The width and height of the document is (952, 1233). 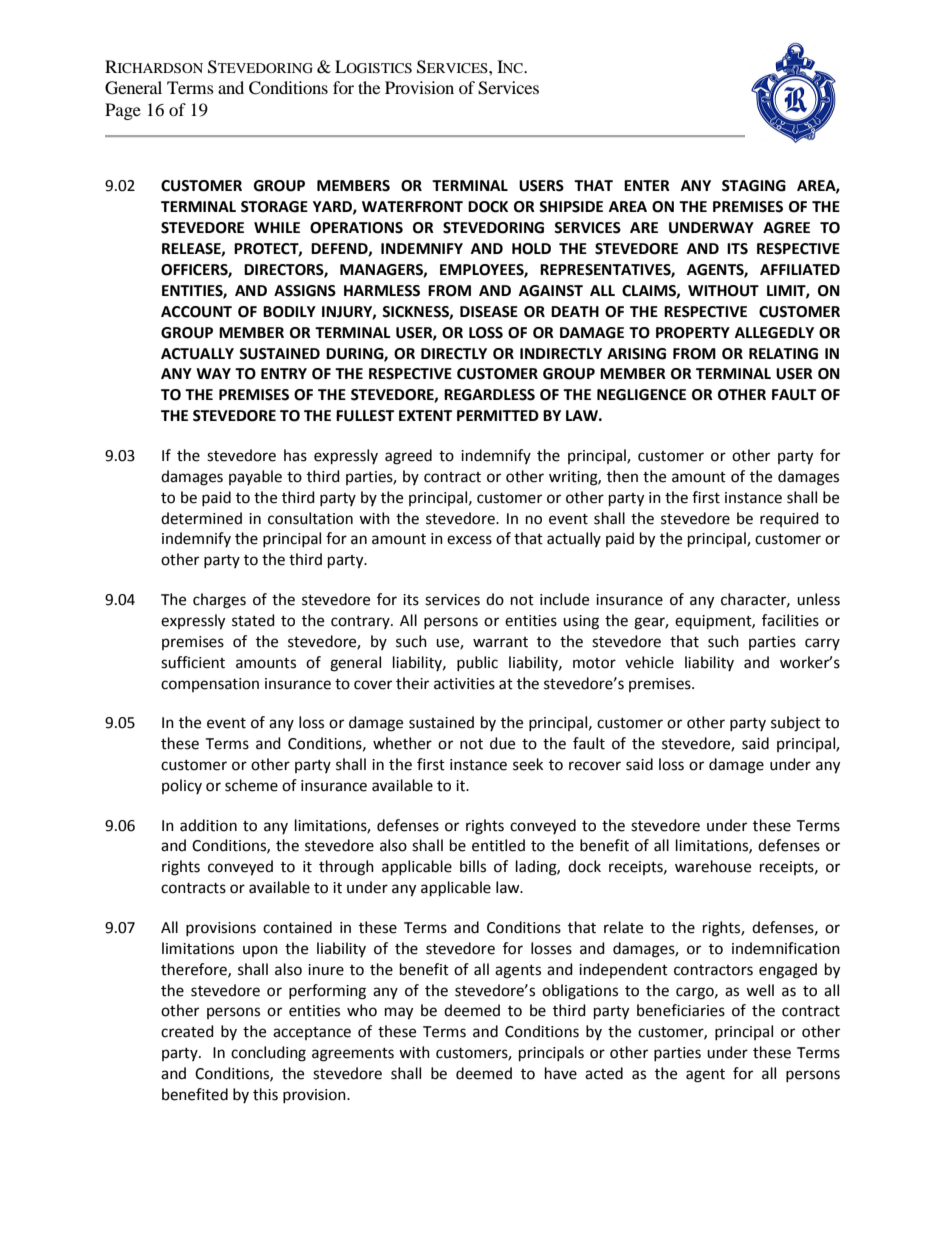 I want to click on STAGING, so click(x=754, y=186).
